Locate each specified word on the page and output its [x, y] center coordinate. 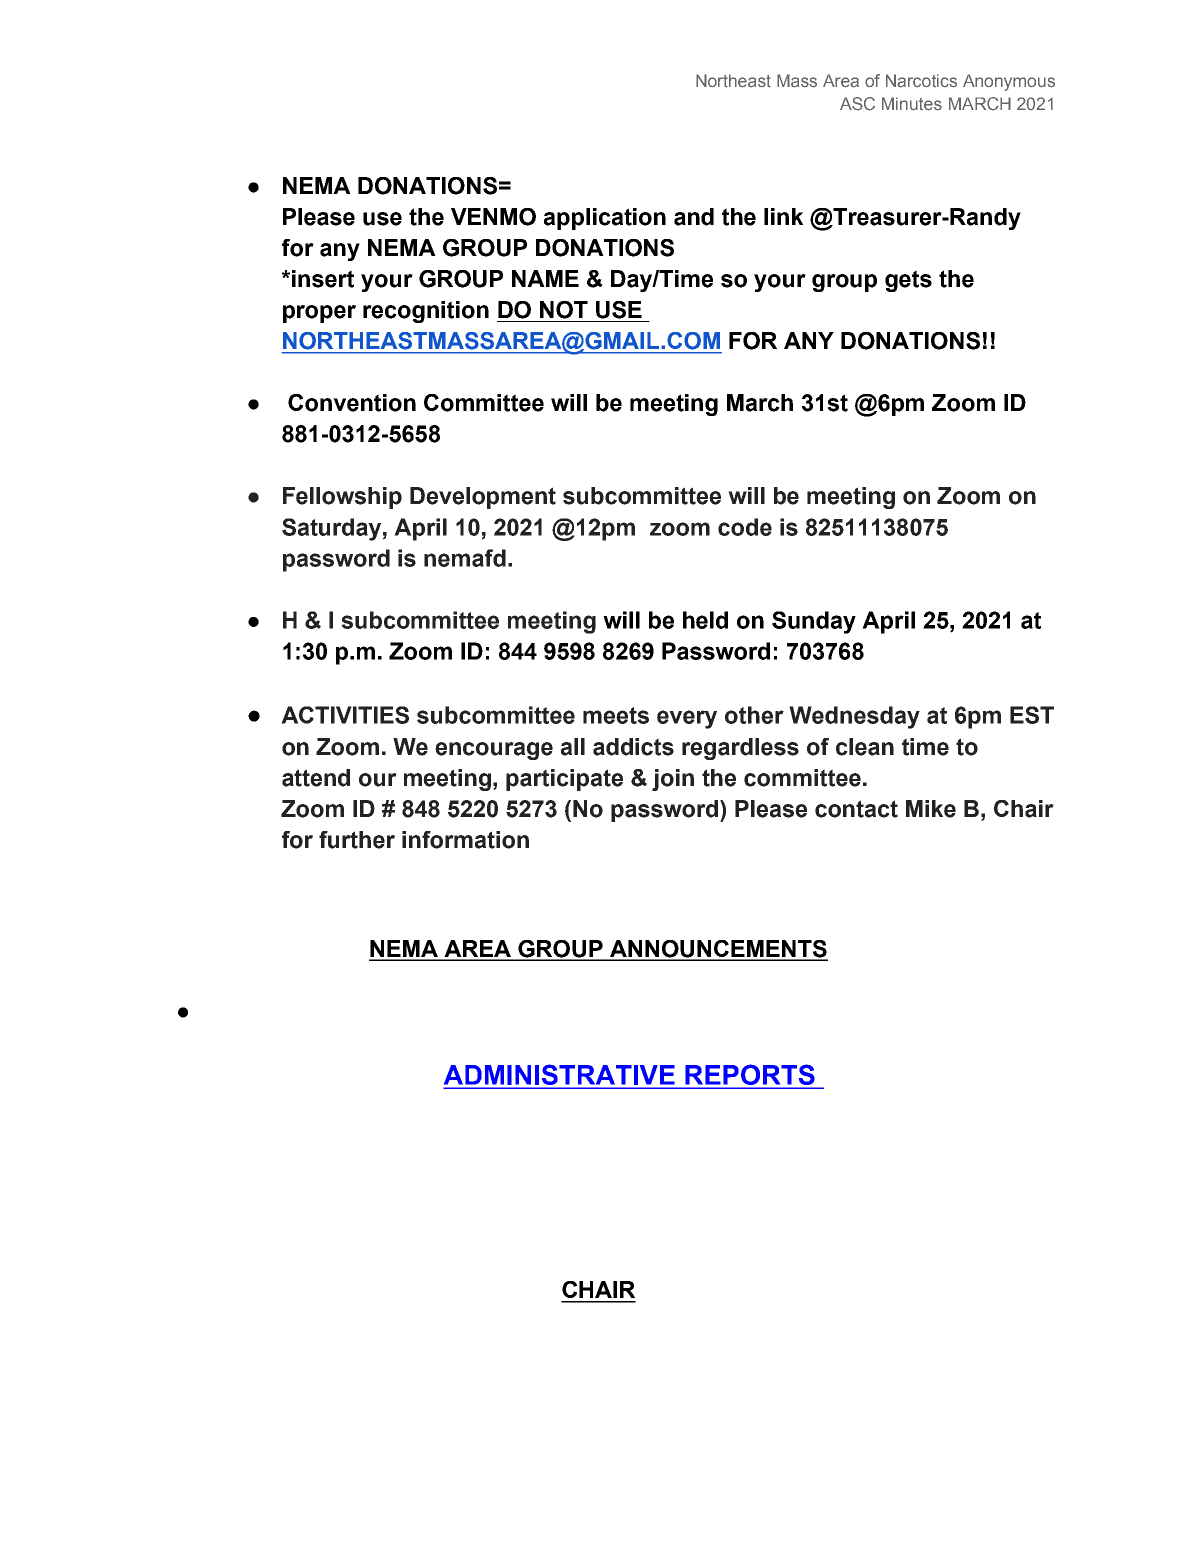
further [357, 840]
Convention [352, 403]
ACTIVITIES [345, 715]
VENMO [493, 217]
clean [865, 747]
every [687, 719]
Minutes [912, 104]
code [745, 527]
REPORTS [750, 1075]
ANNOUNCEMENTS [718, 950]
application [605, 219]
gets [908, 281]
